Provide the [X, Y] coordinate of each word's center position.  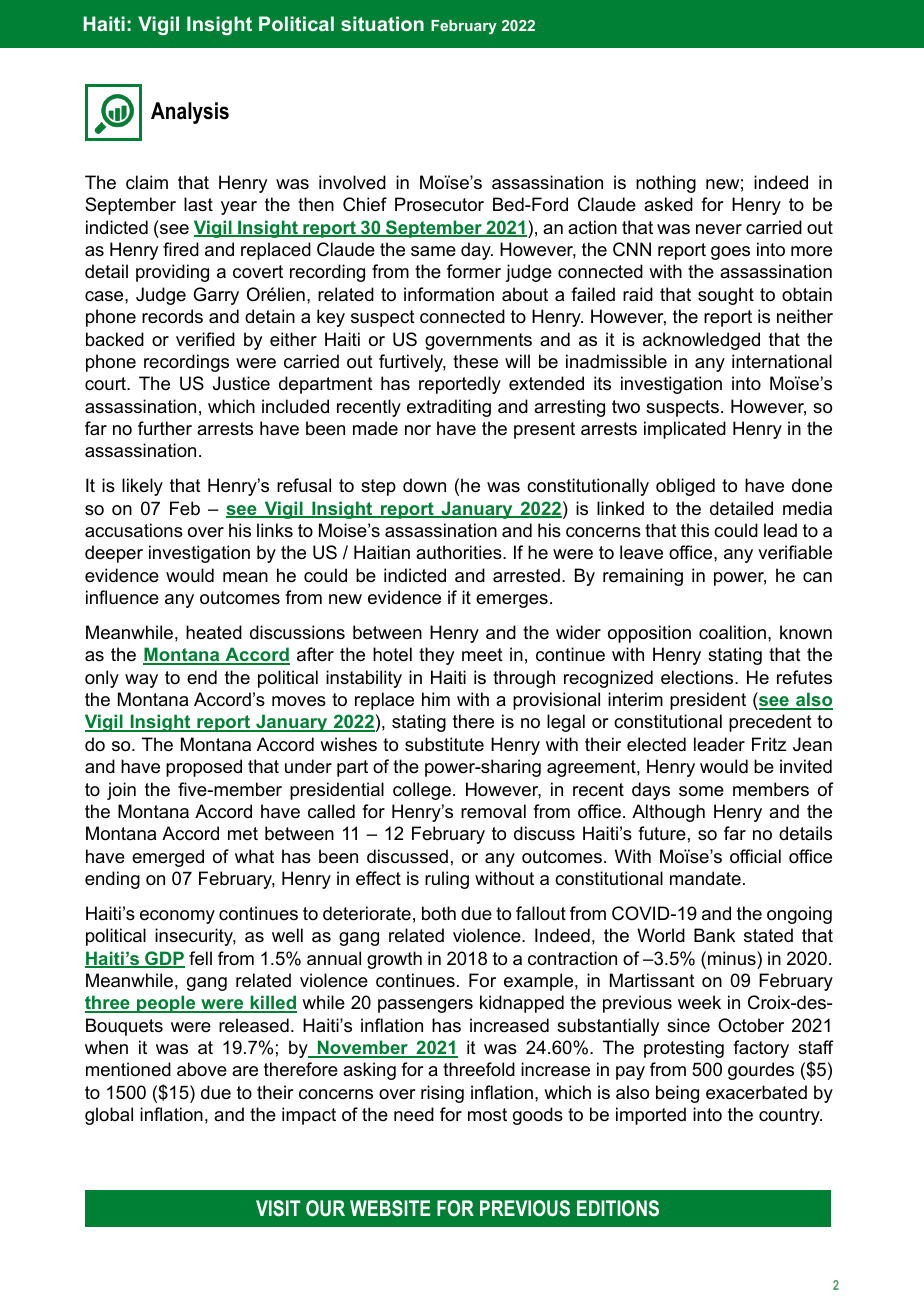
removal [493, 811]
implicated [685, 430]
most [487, 1114]
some [701, 791]
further [165, 428]
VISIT [278, 1208]
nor [418, 430]
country [790, 1116]
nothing [666, 184]
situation [382, 23]
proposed [204, 768]
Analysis [190, 113]
